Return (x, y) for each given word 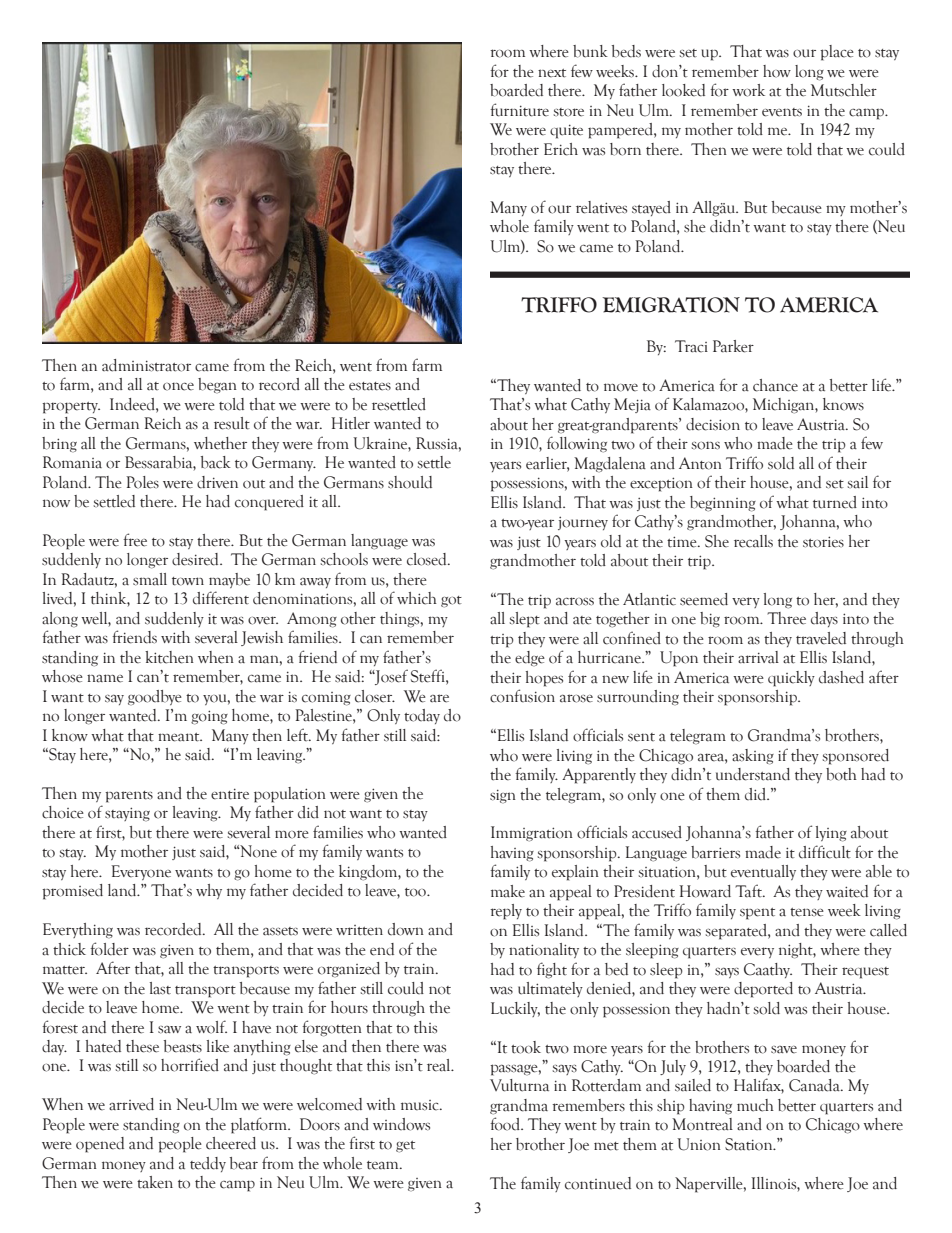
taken (155, 1182)
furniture (519, 110)
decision (713, 424)
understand (753, 774)
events (782, 112)
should (410, 482)
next (552, 73)
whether (220, 443)
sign (503, 796)
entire (230, 794)
